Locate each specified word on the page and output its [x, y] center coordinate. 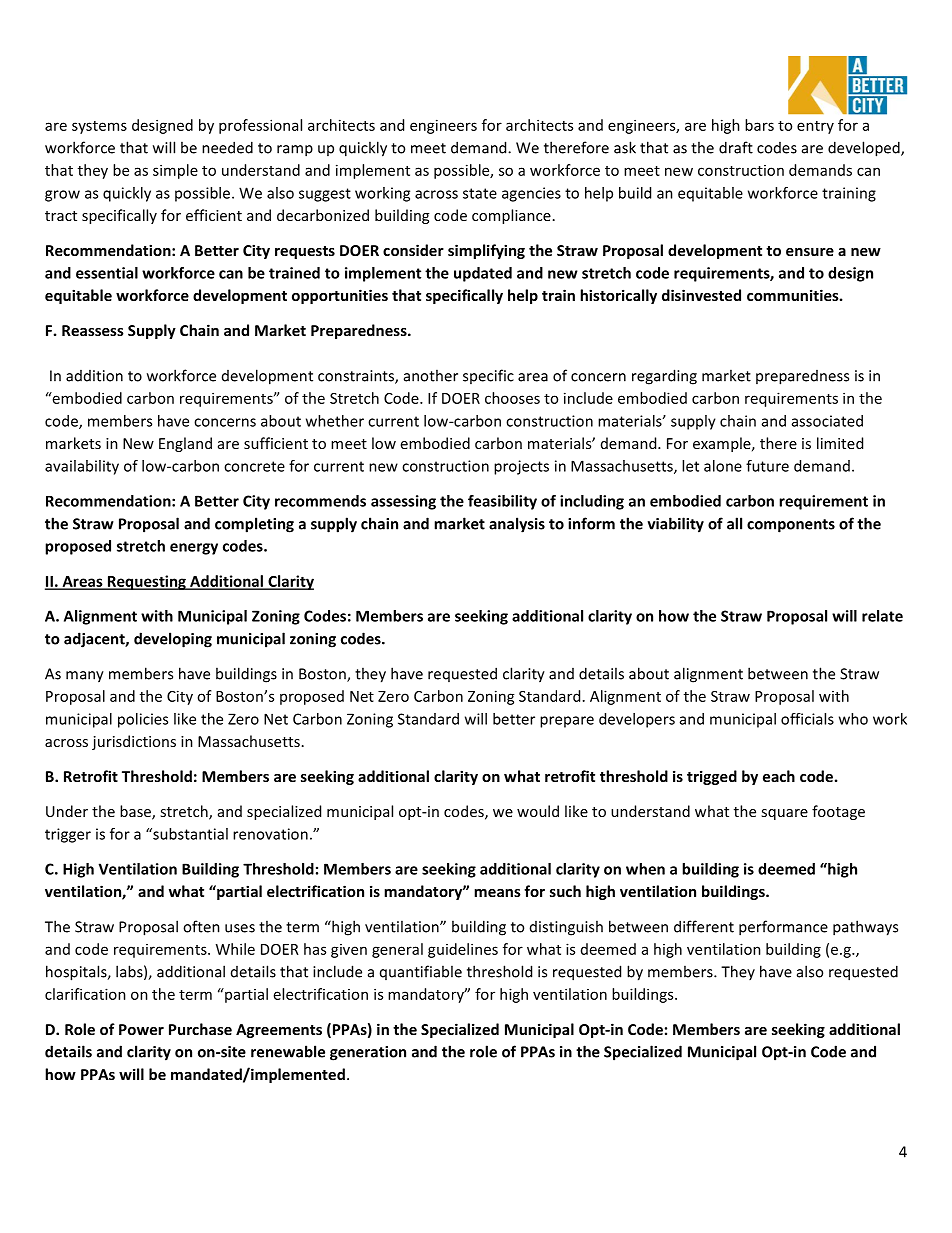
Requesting [146, 582]
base [136, 812]
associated [827, 421]
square [784, 814]
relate [882, 616]
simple [175, 171]
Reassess [93, 330]
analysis [517, 525]
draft [736, 147]
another [431, 375]
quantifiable [421, 972]
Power [141, 1029]
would [538, 811]
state [480, 193]
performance [783, 928]
